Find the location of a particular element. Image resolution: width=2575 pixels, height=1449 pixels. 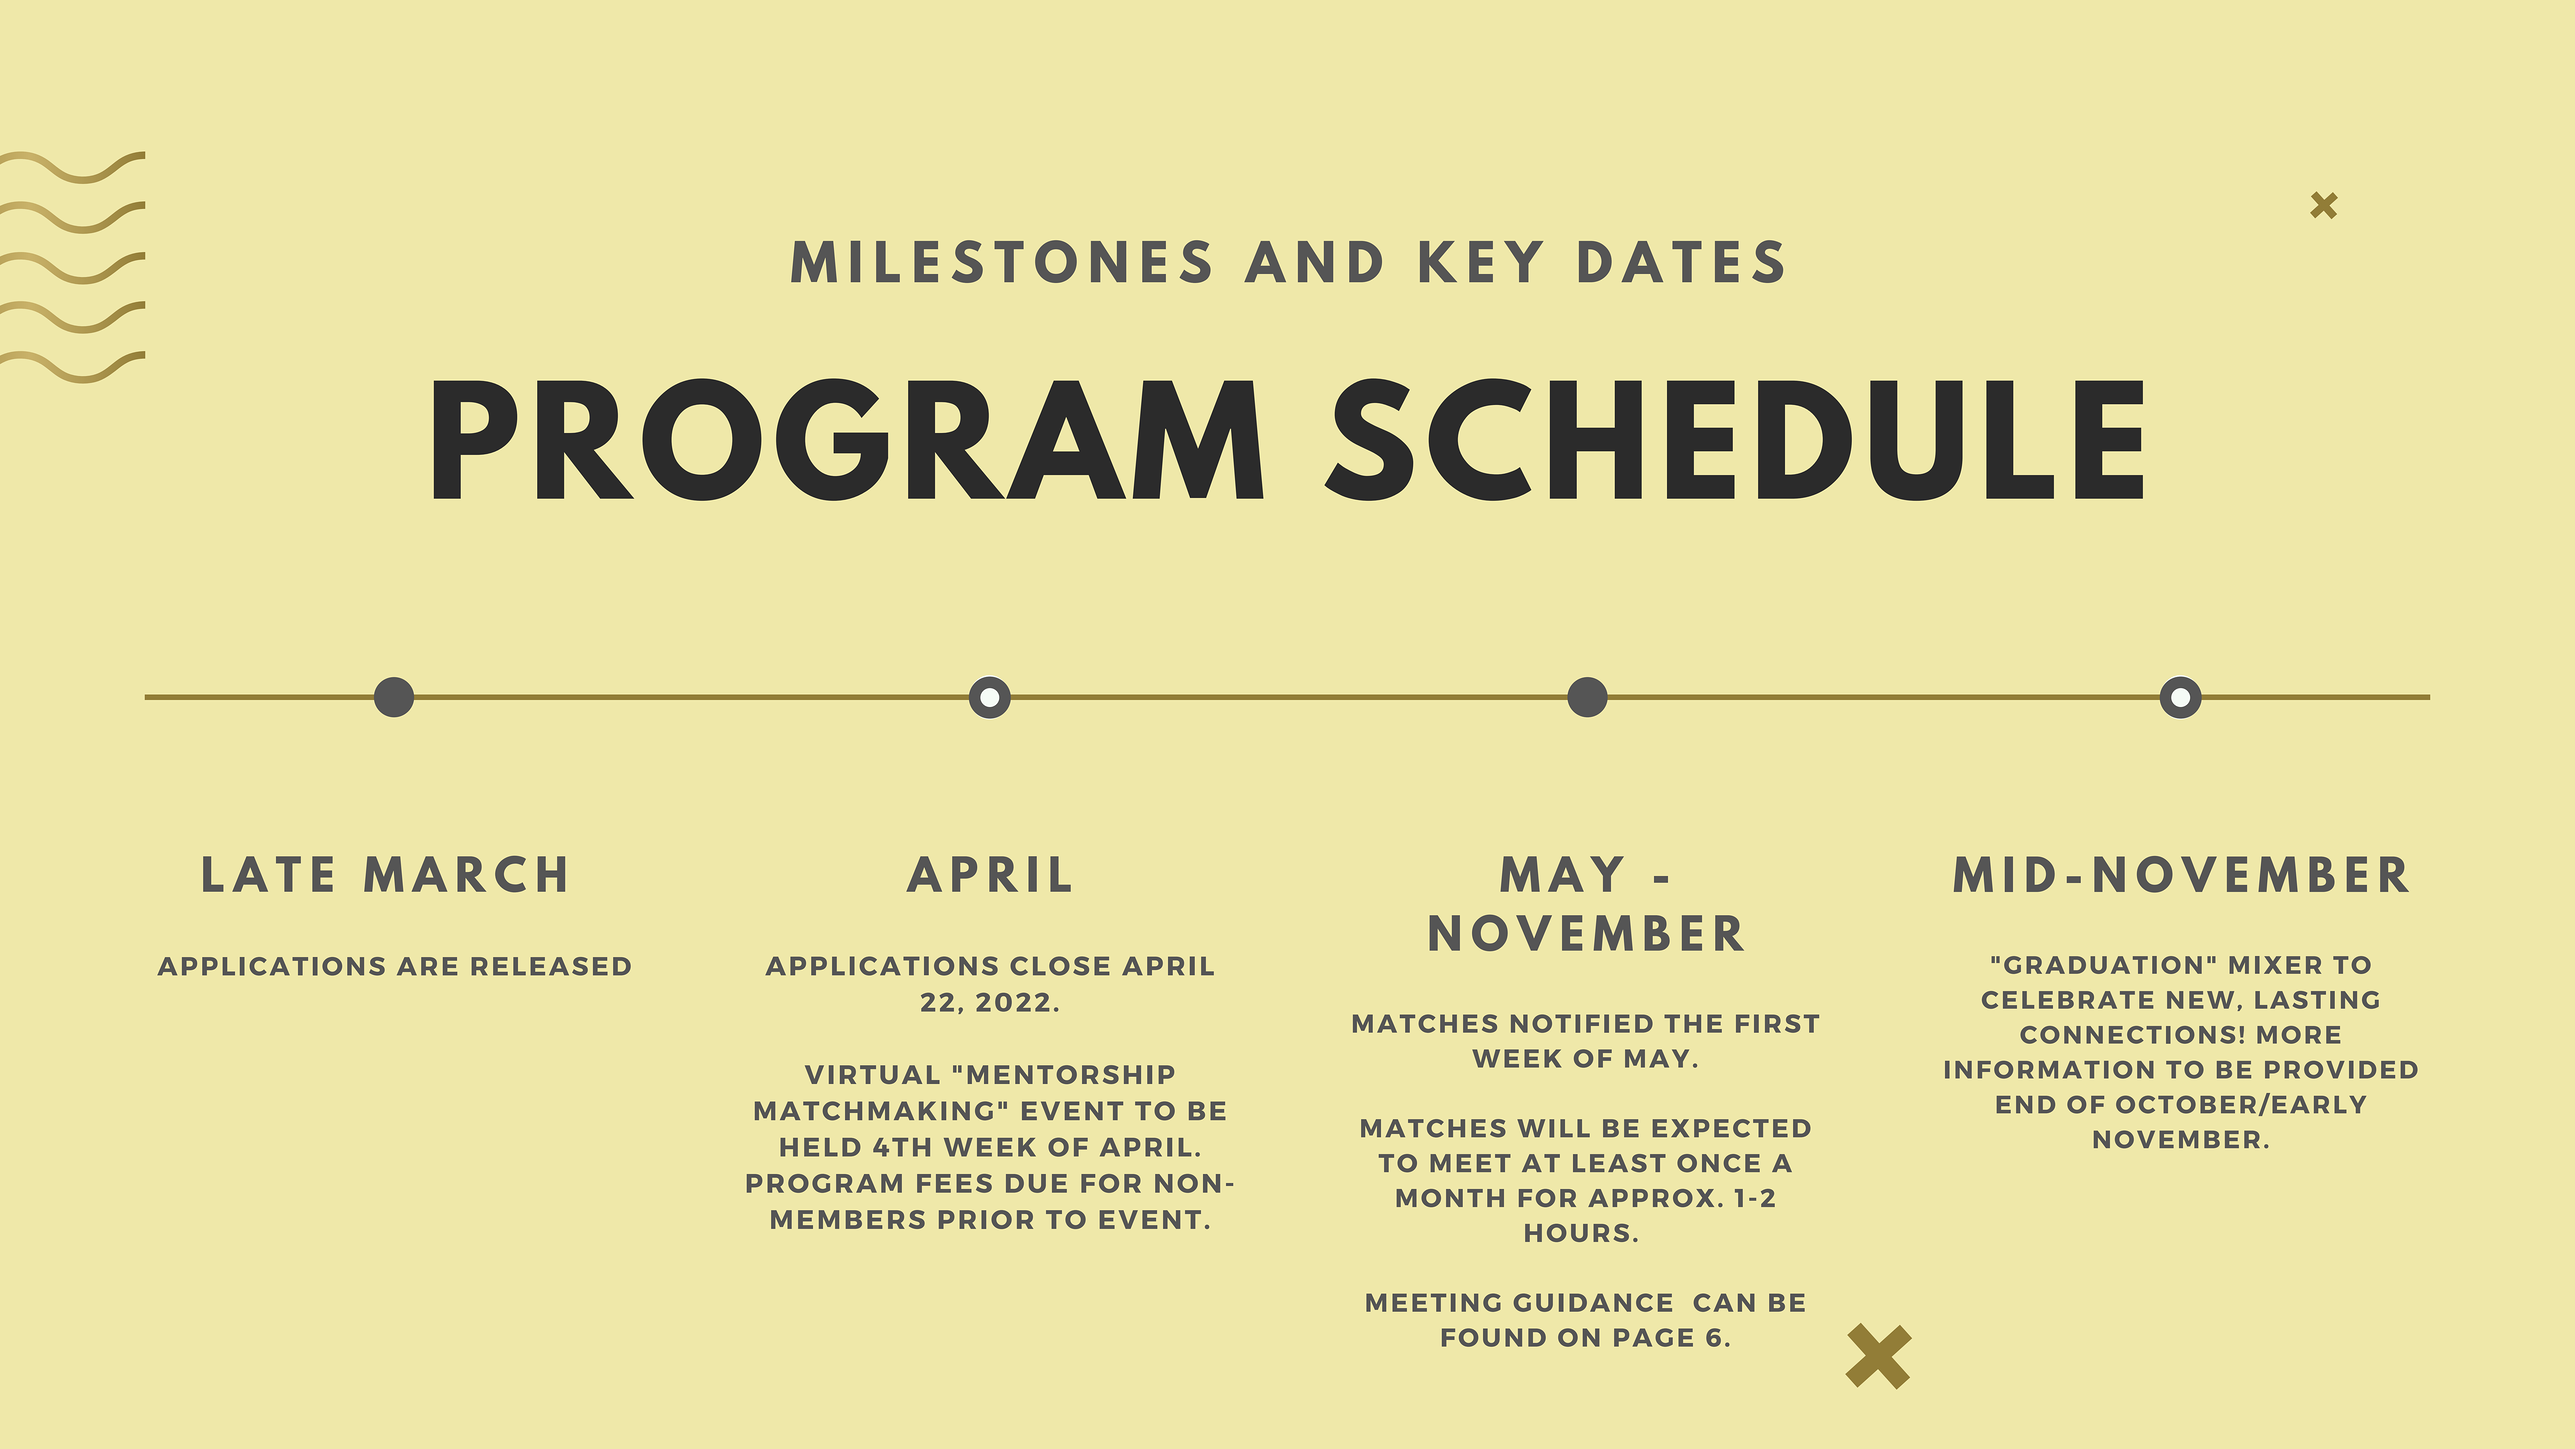

MIXER is located at coordinates (2275, 965).
